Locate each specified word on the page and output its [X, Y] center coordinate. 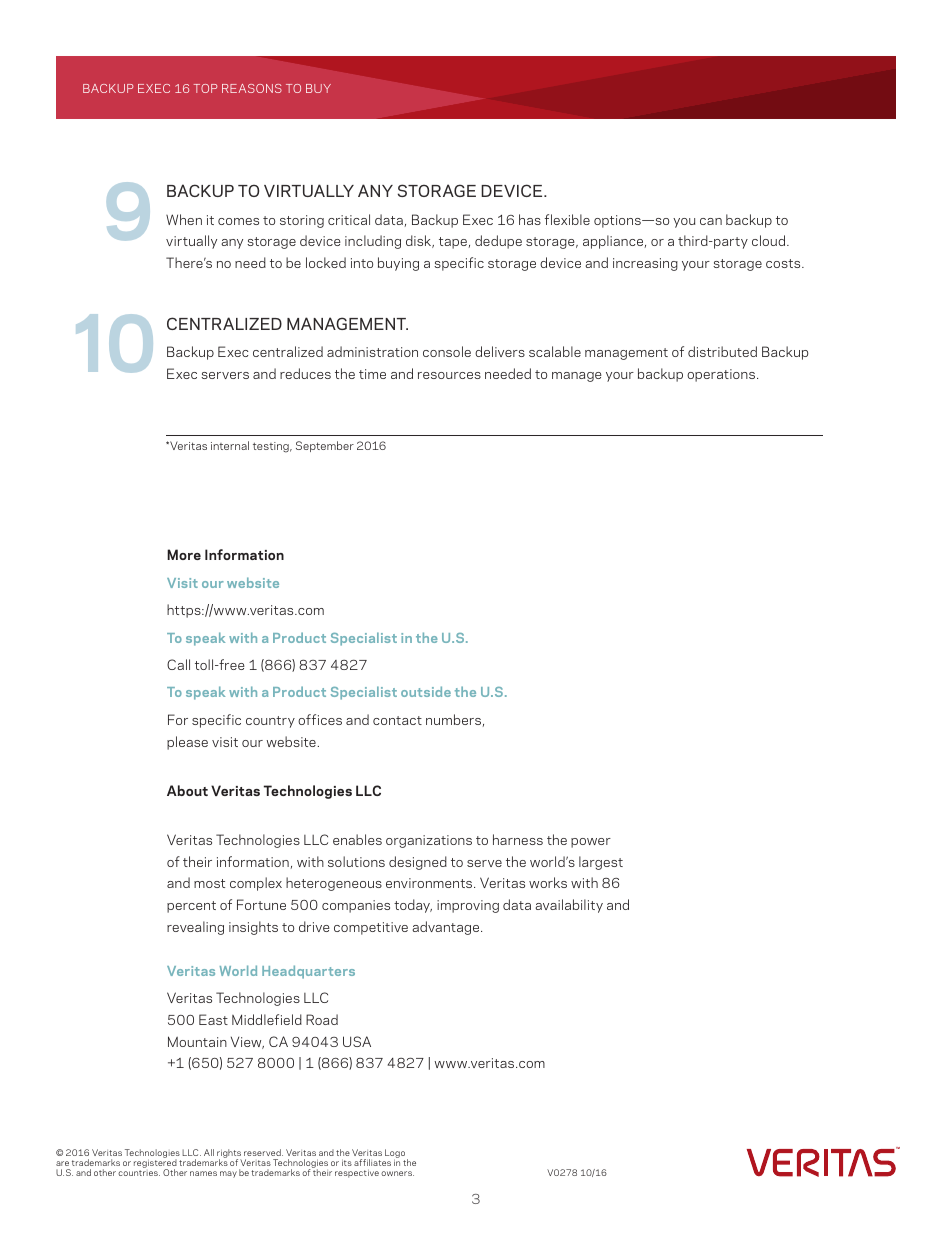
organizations [429, 841]
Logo [396, 1155]
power [591, 843]
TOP [206, 88]
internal [230, 445]
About [187, 790]
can [711, 221]
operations [721, 375]
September [325, 446]
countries [139, 1173]
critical [349, 219]
